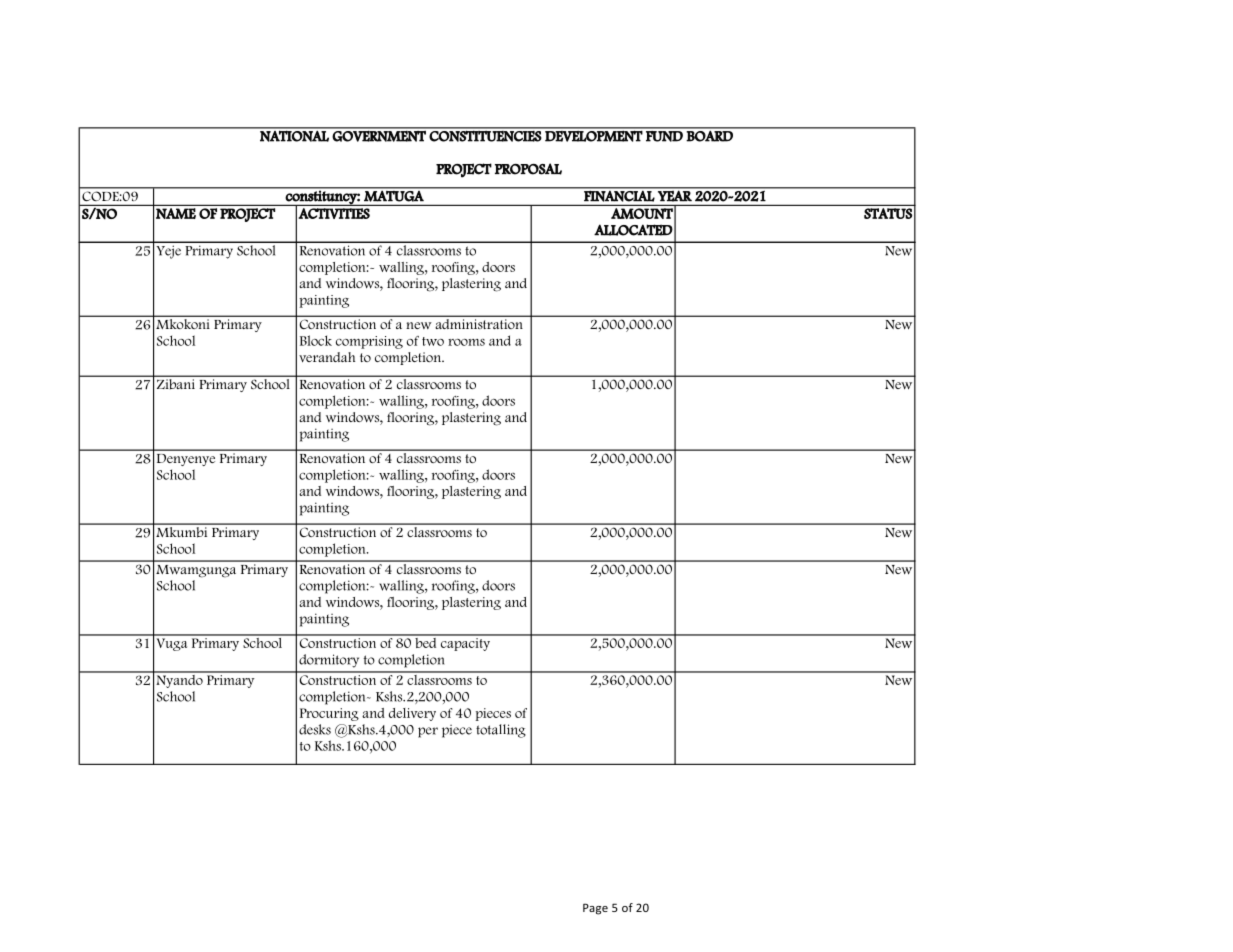 The height and width of the page is (952, 1233). I want to click on PROPOSAL, so click(528, 169).
